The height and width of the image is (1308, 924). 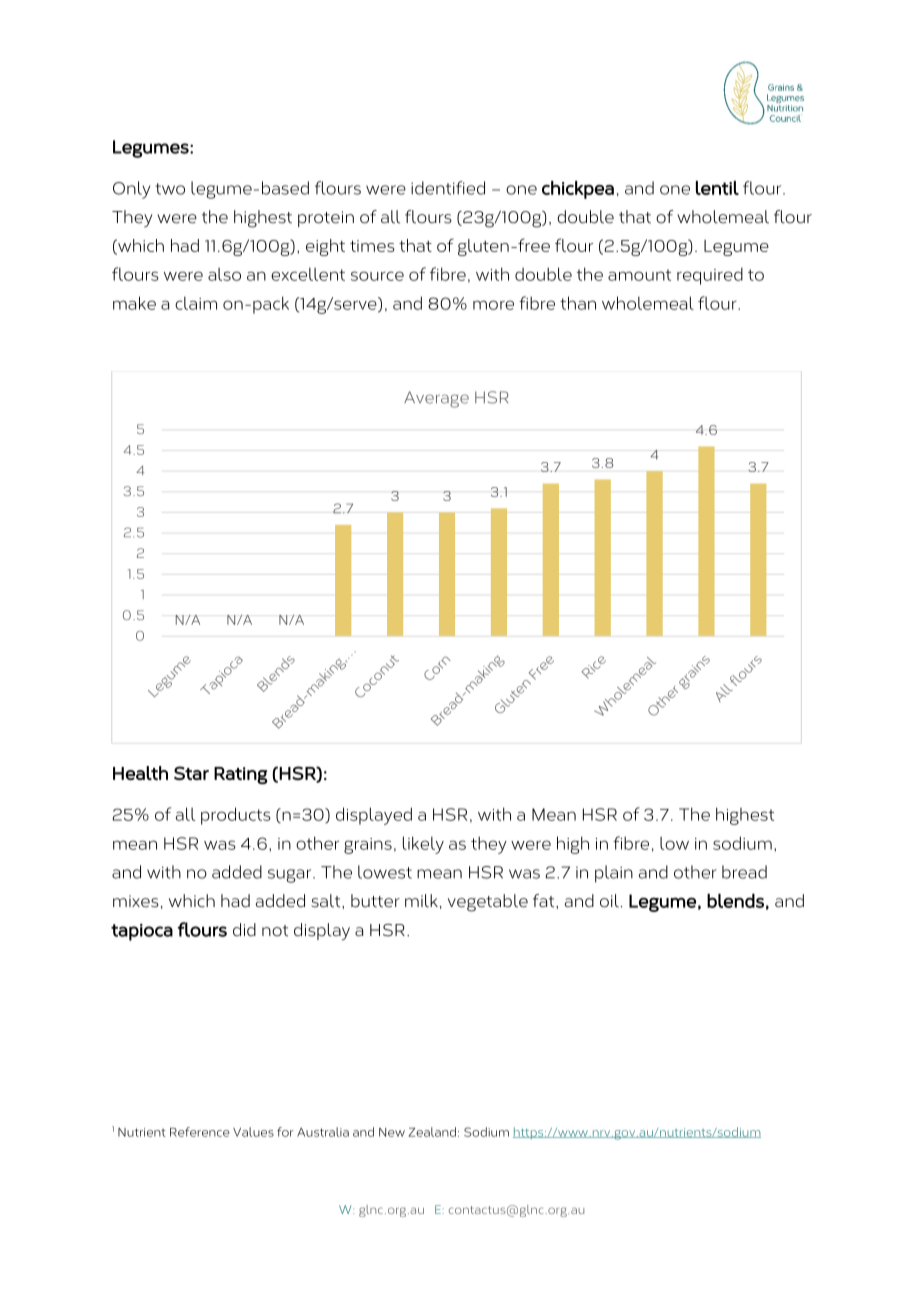 What do you see at coordinates (240, 776) in the image?
I see `Rating` at bounding box center [240, 776].
